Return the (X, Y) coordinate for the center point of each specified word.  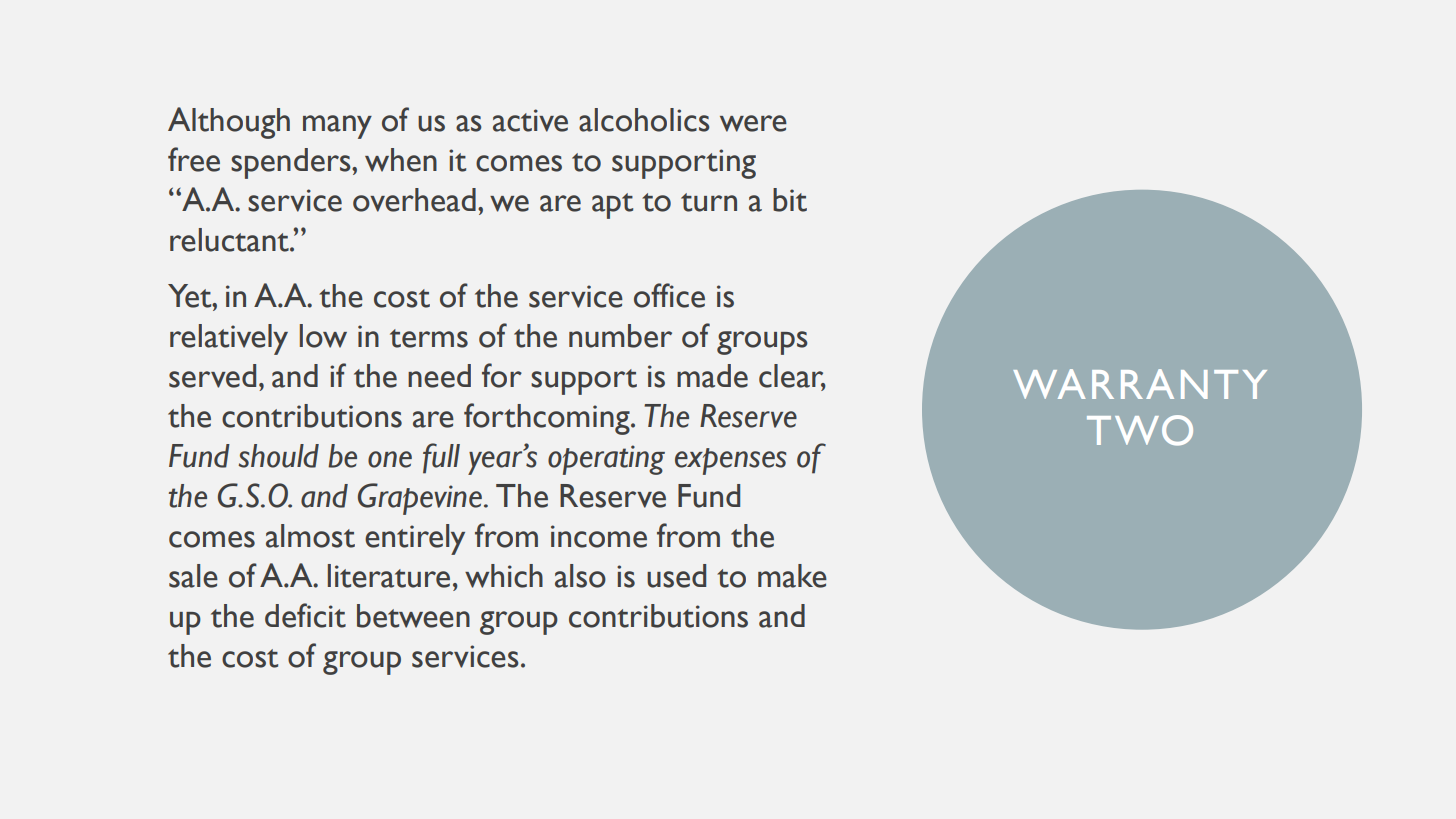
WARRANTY (1140, 384)
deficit (305, 615)
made (712, 376)
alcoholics (644, 120)
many (337, 127)
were (753, 123)
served (212, 376)
